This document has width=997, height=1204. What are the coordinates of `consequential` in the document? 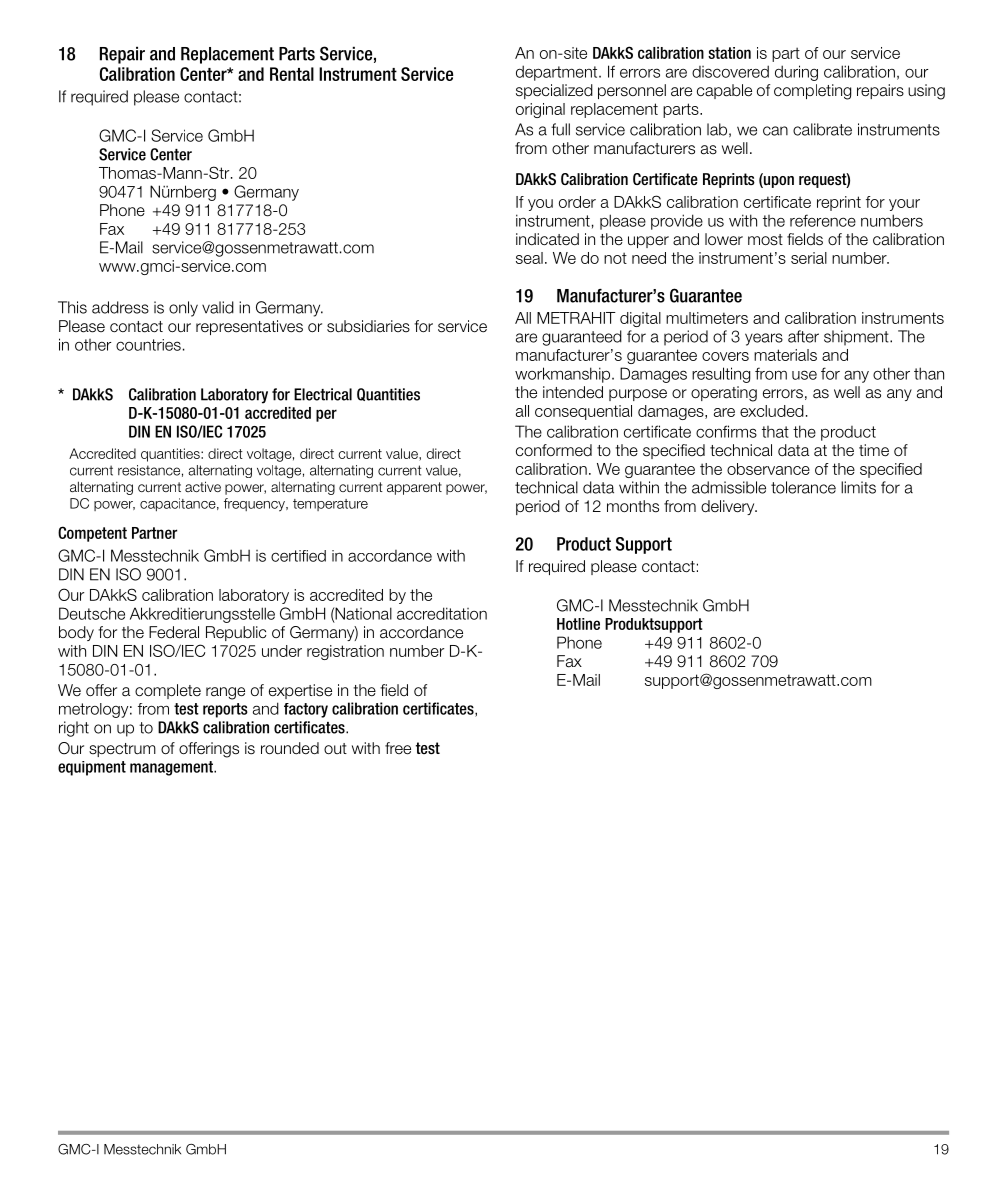 It's located at (583, 412).
